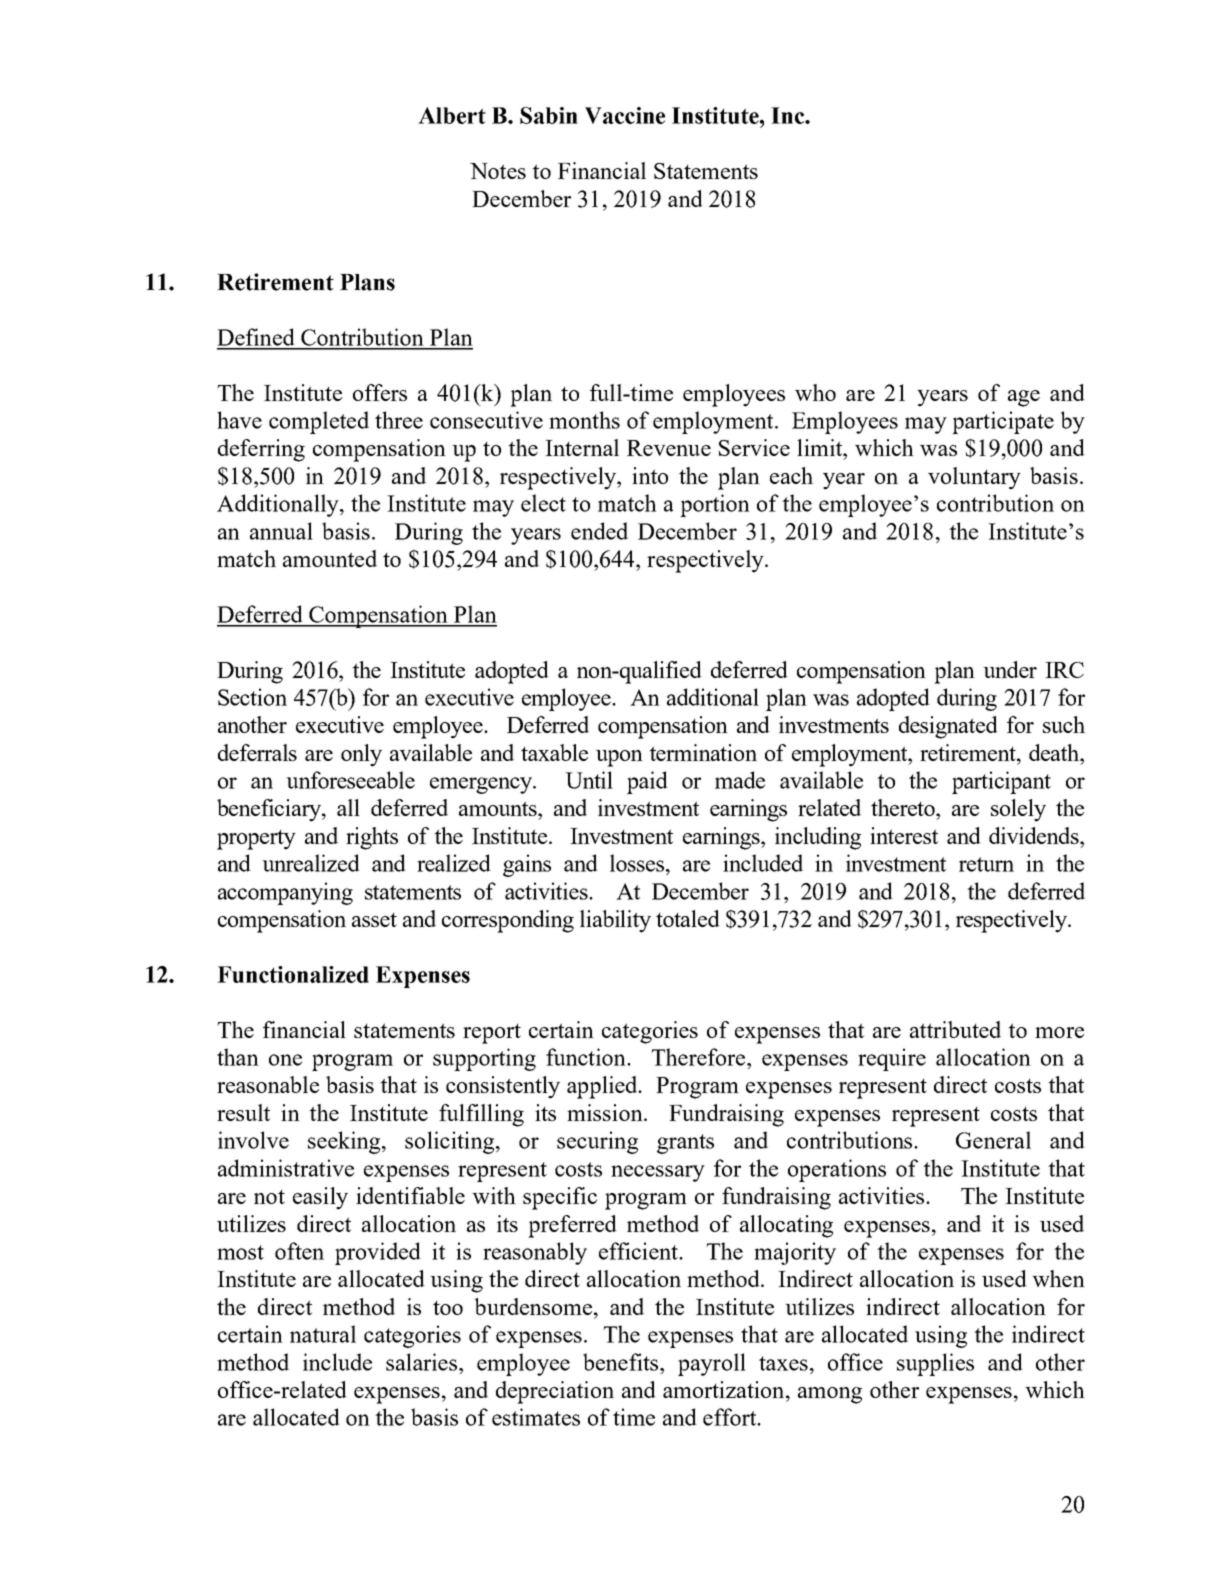 This screenshot has width=1229, height=1590. What do you see at coordinates (935, 1364) in the screenshot?
I see `supplies` at bounding box center [935, 1364].
